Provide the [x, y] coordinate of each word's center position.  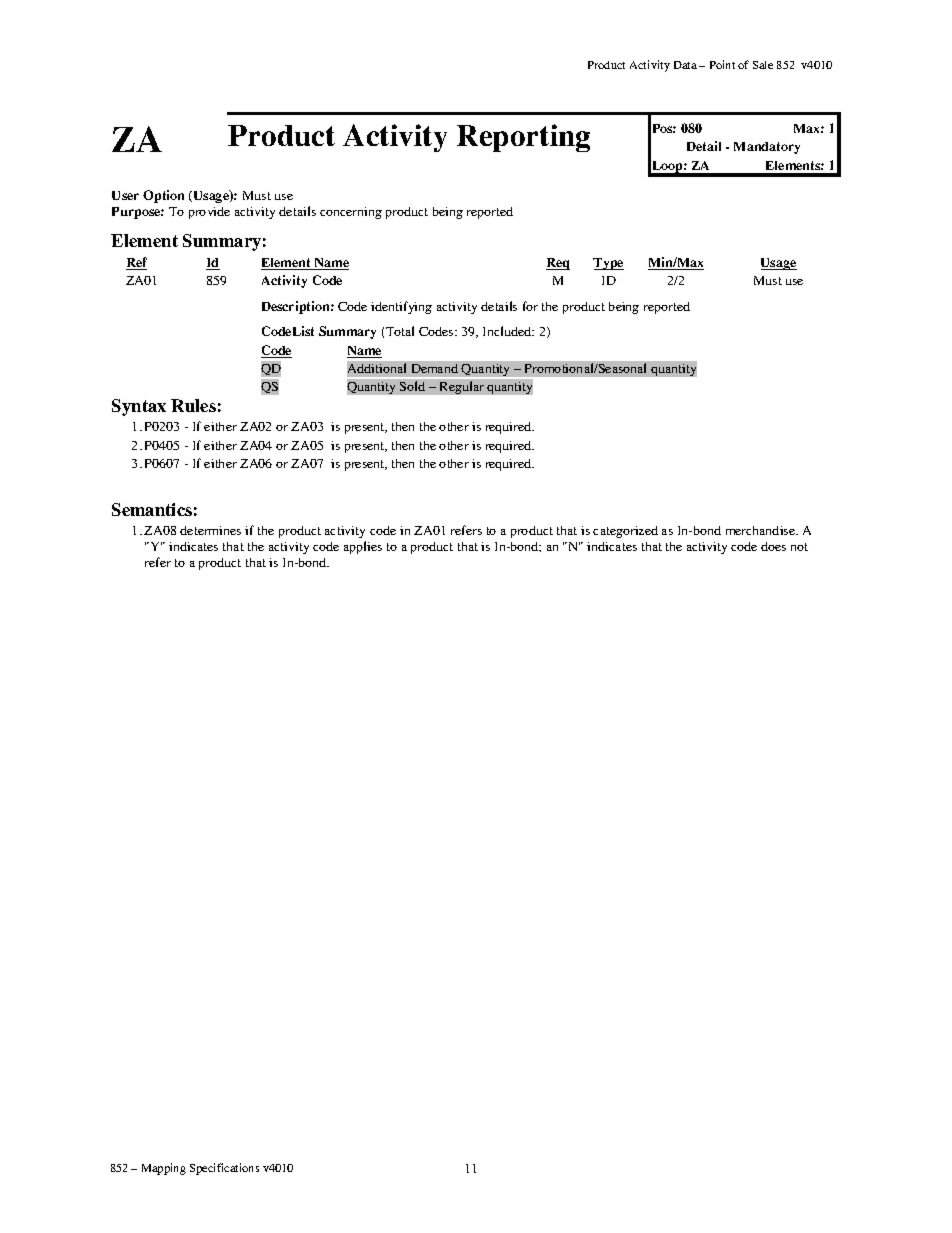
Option [163, 196]
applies [363, 547]
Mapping [164, 1169]
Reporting [523, 138]
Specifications [224, 1169]
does [773, 546]
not [799, 547]
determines [210, 530]
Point [722, 64]
